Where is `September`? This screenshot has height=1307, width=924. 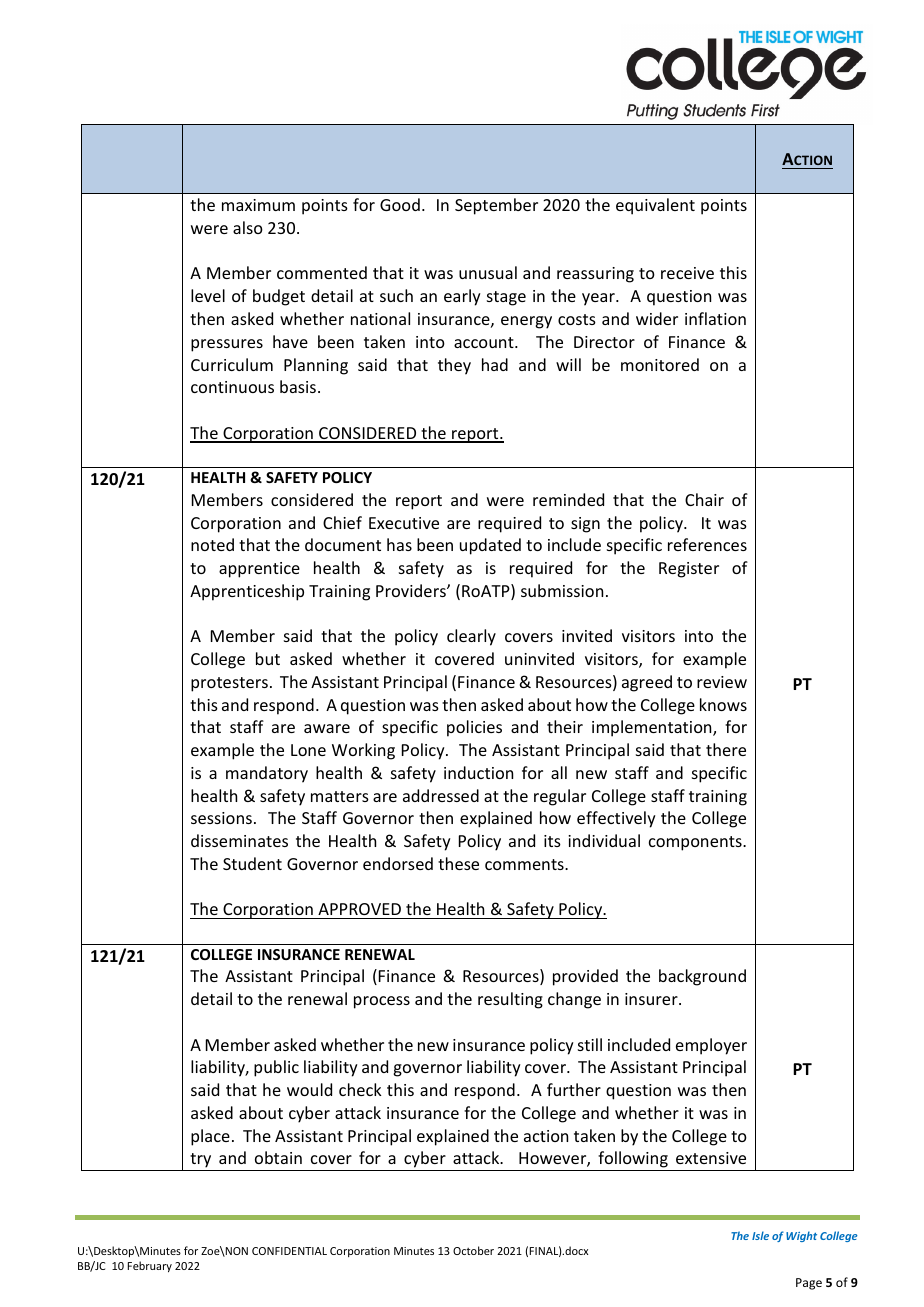
September is located at coordinates (496, 206).
